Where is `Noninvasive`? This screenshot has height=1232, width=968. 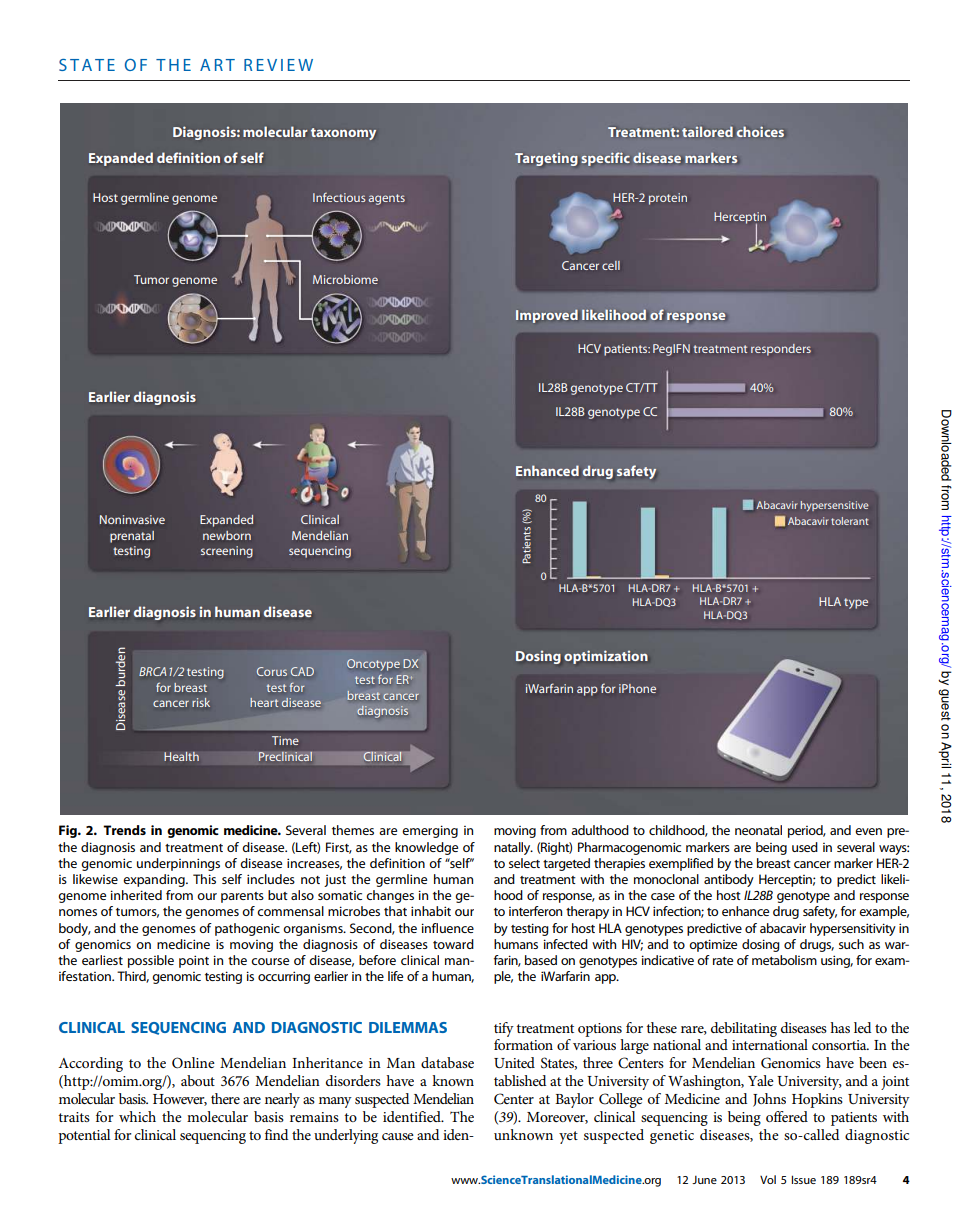
Noninvasive is located at coordinates (132, 519).
